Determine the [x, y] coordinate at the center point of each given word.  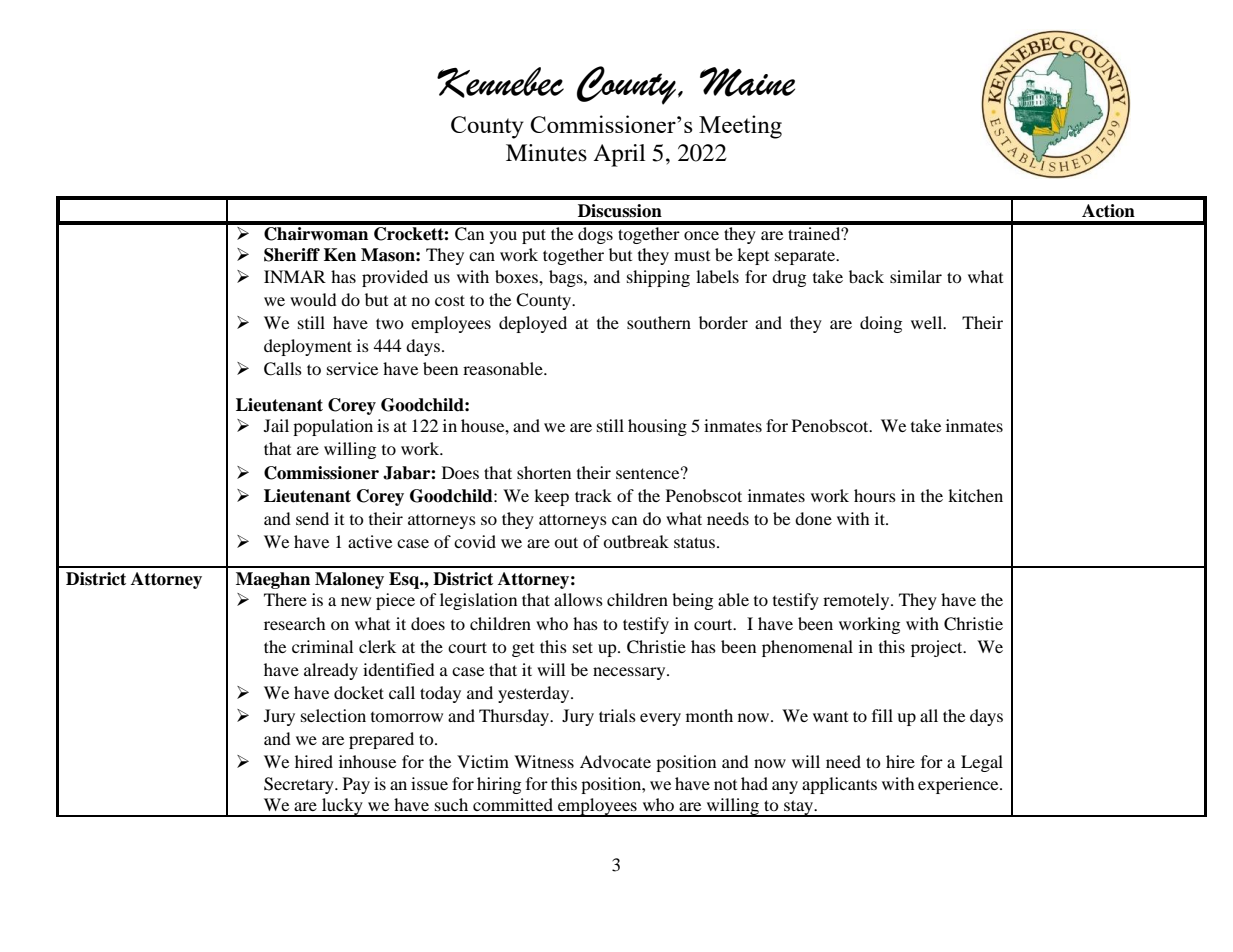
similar [916, 276]
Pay [356, 785]
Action [1108, 211]
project [938, 648]
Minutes [546, 153]
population [333, 427]
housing [657, 427]
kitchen [975, 495]
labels [717, 276]
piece [395, 601]
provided [395, 278]
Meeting [740, 127]
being [692, 601]
